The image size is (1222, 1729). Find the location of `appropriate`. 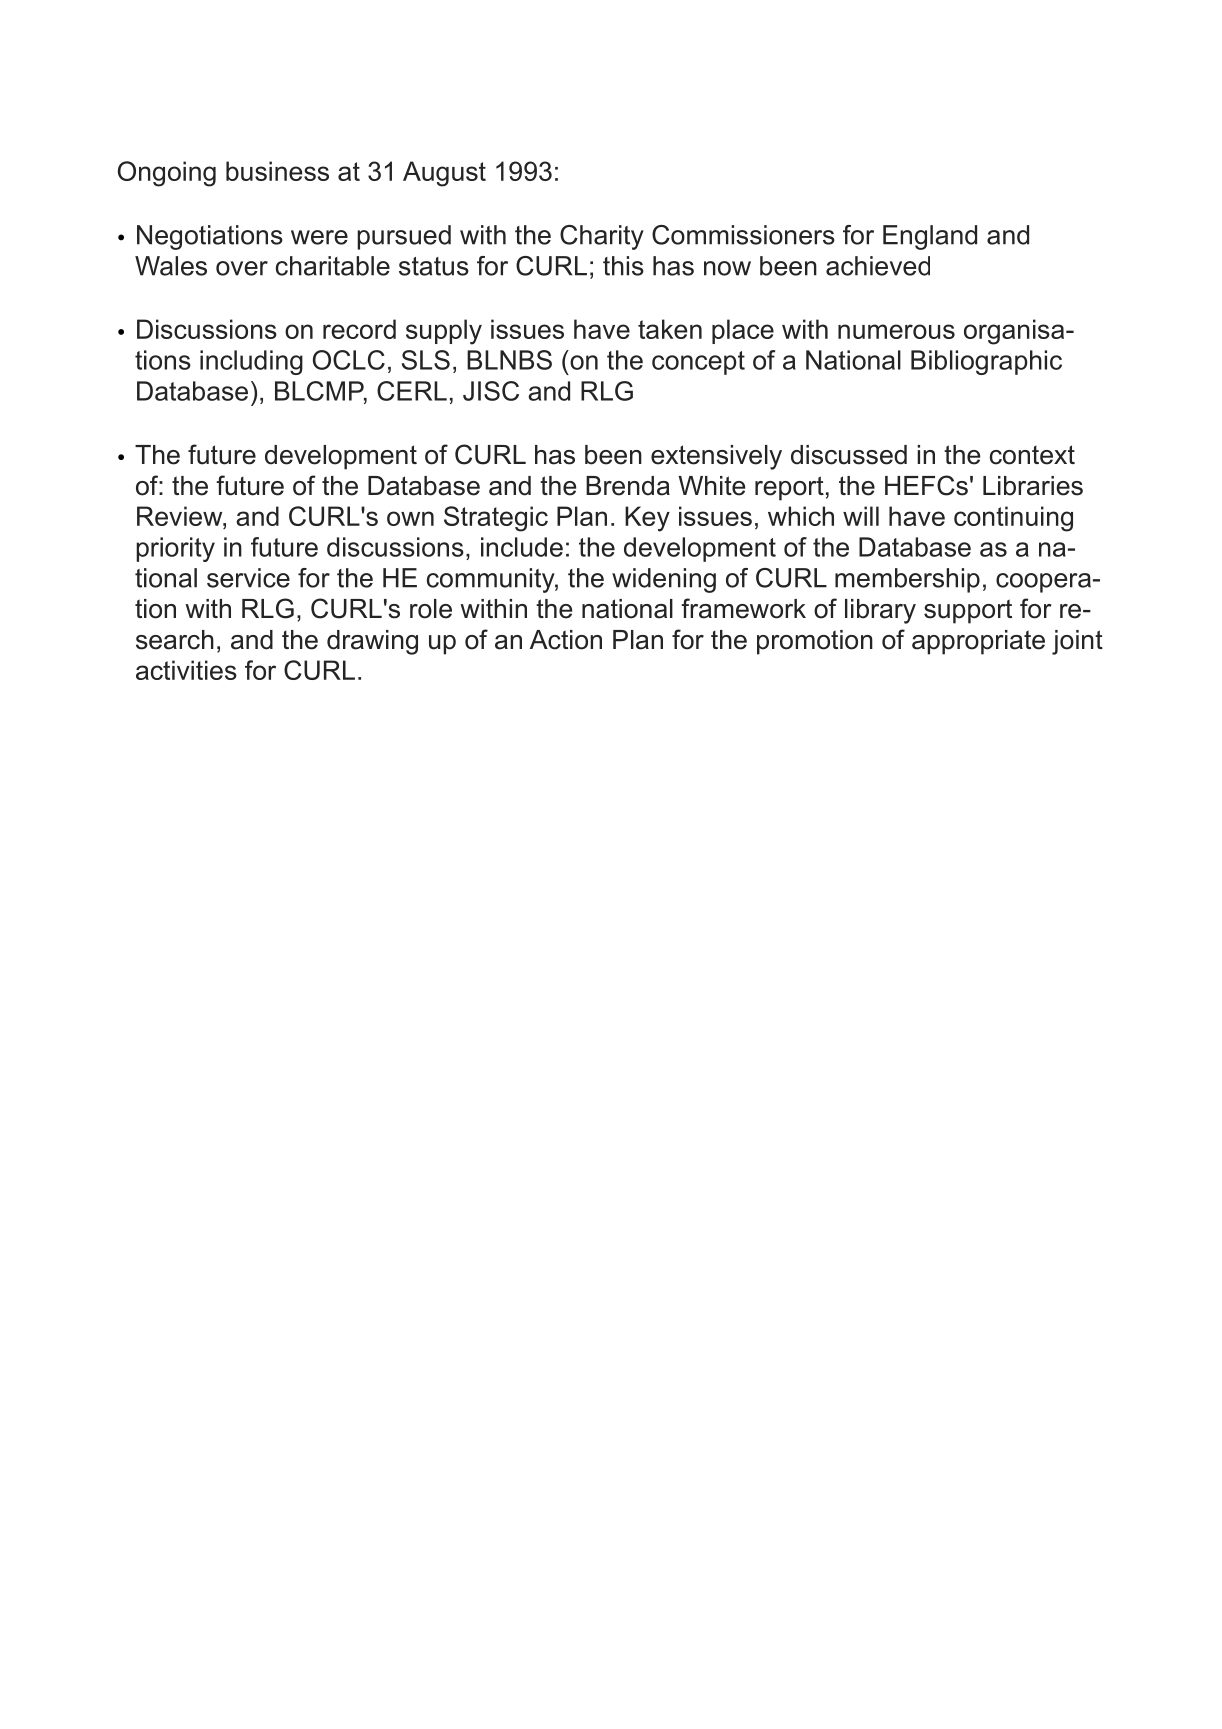

appropriate is located at coordinates (978, 642).
